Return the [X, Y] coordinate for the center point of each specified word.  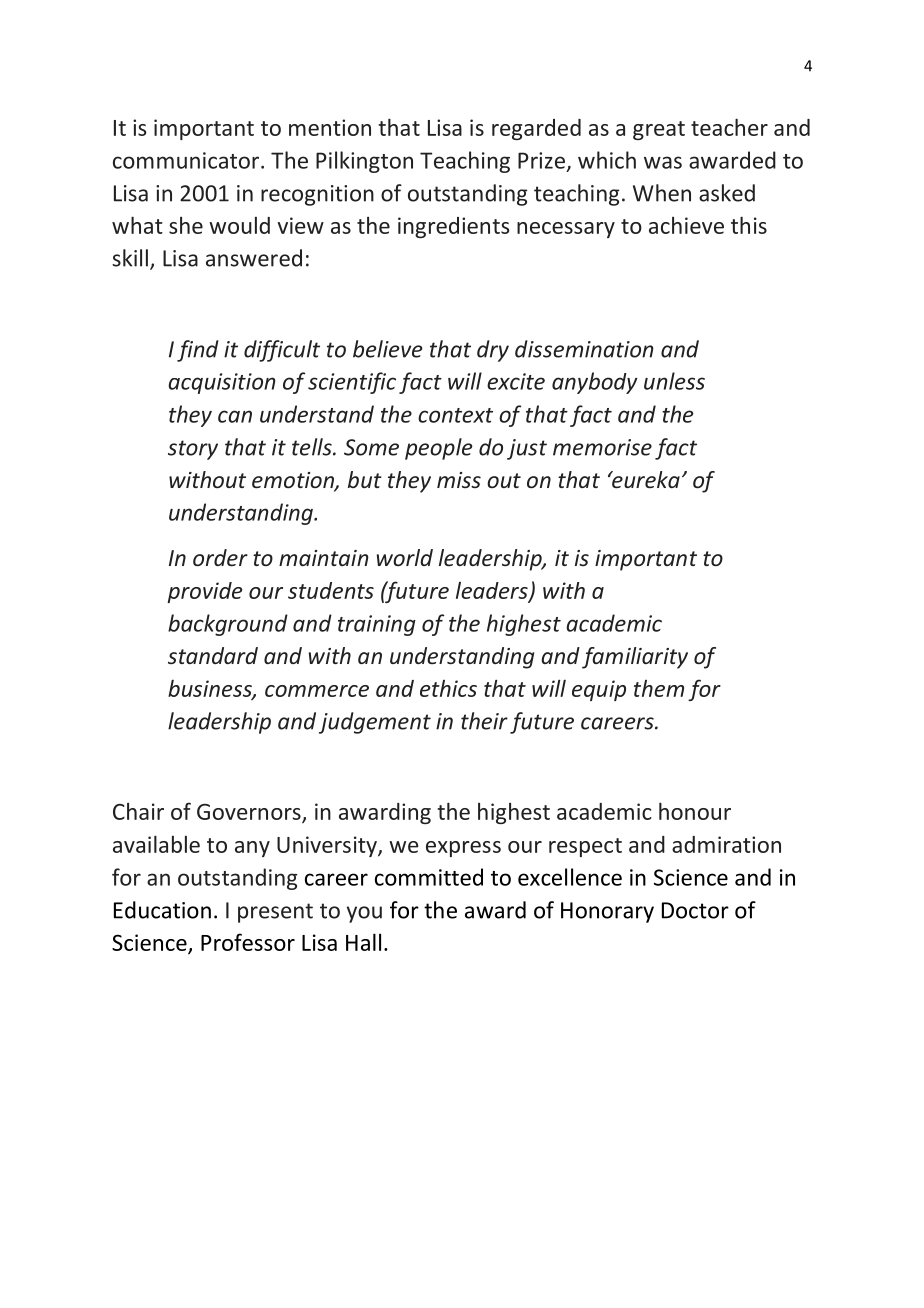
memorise [602, 447]
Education [162, 910]
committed [429, 877]
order [220, 558]
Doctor [695, 910]
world [405, 557]
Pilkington [364, 162]
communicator [187, 160]
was [663, 162]
